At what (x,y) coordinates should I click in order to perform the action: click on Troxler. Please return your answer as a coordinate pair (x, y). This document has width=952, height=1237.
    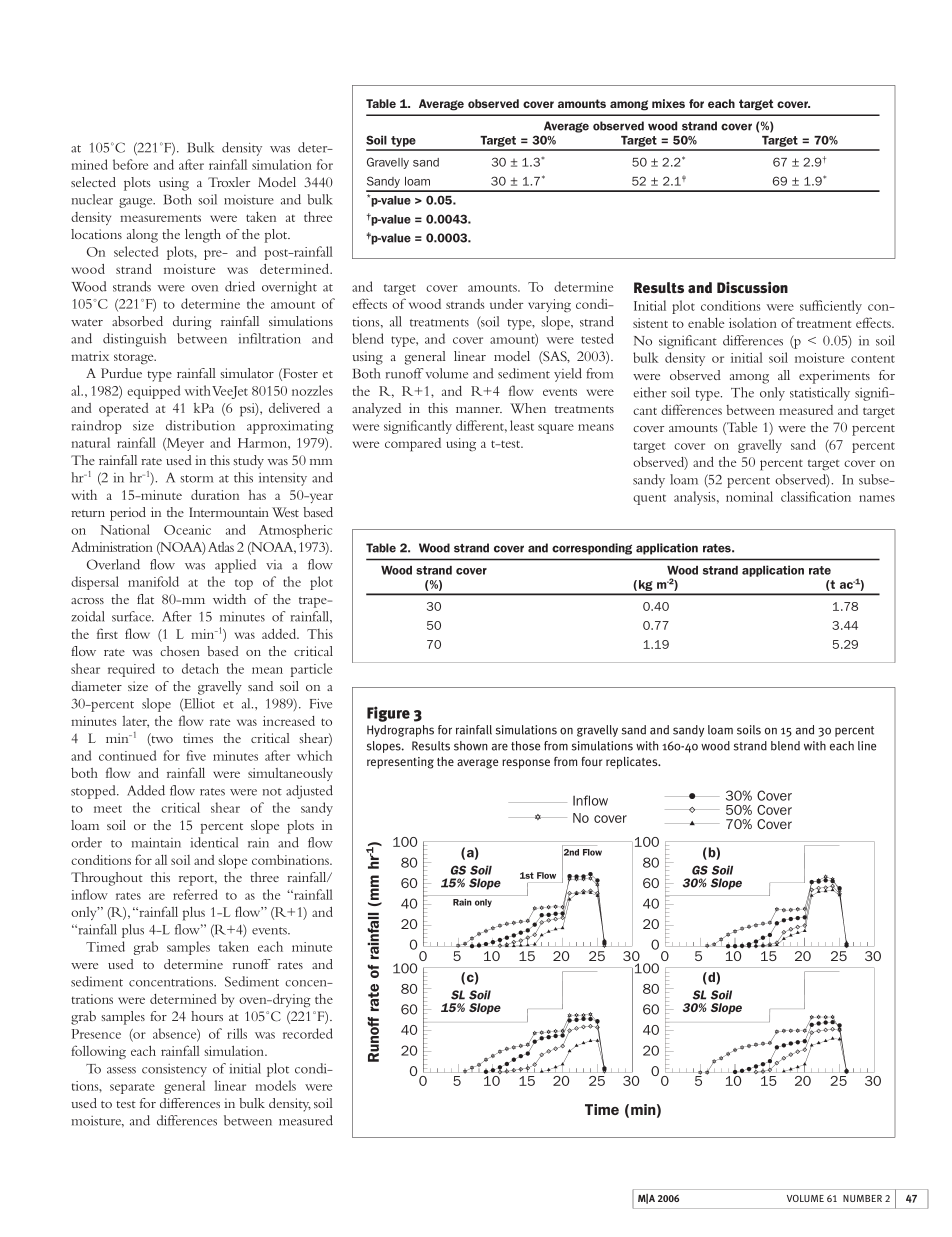
    Looking at the image, I should click on (229, 182).
